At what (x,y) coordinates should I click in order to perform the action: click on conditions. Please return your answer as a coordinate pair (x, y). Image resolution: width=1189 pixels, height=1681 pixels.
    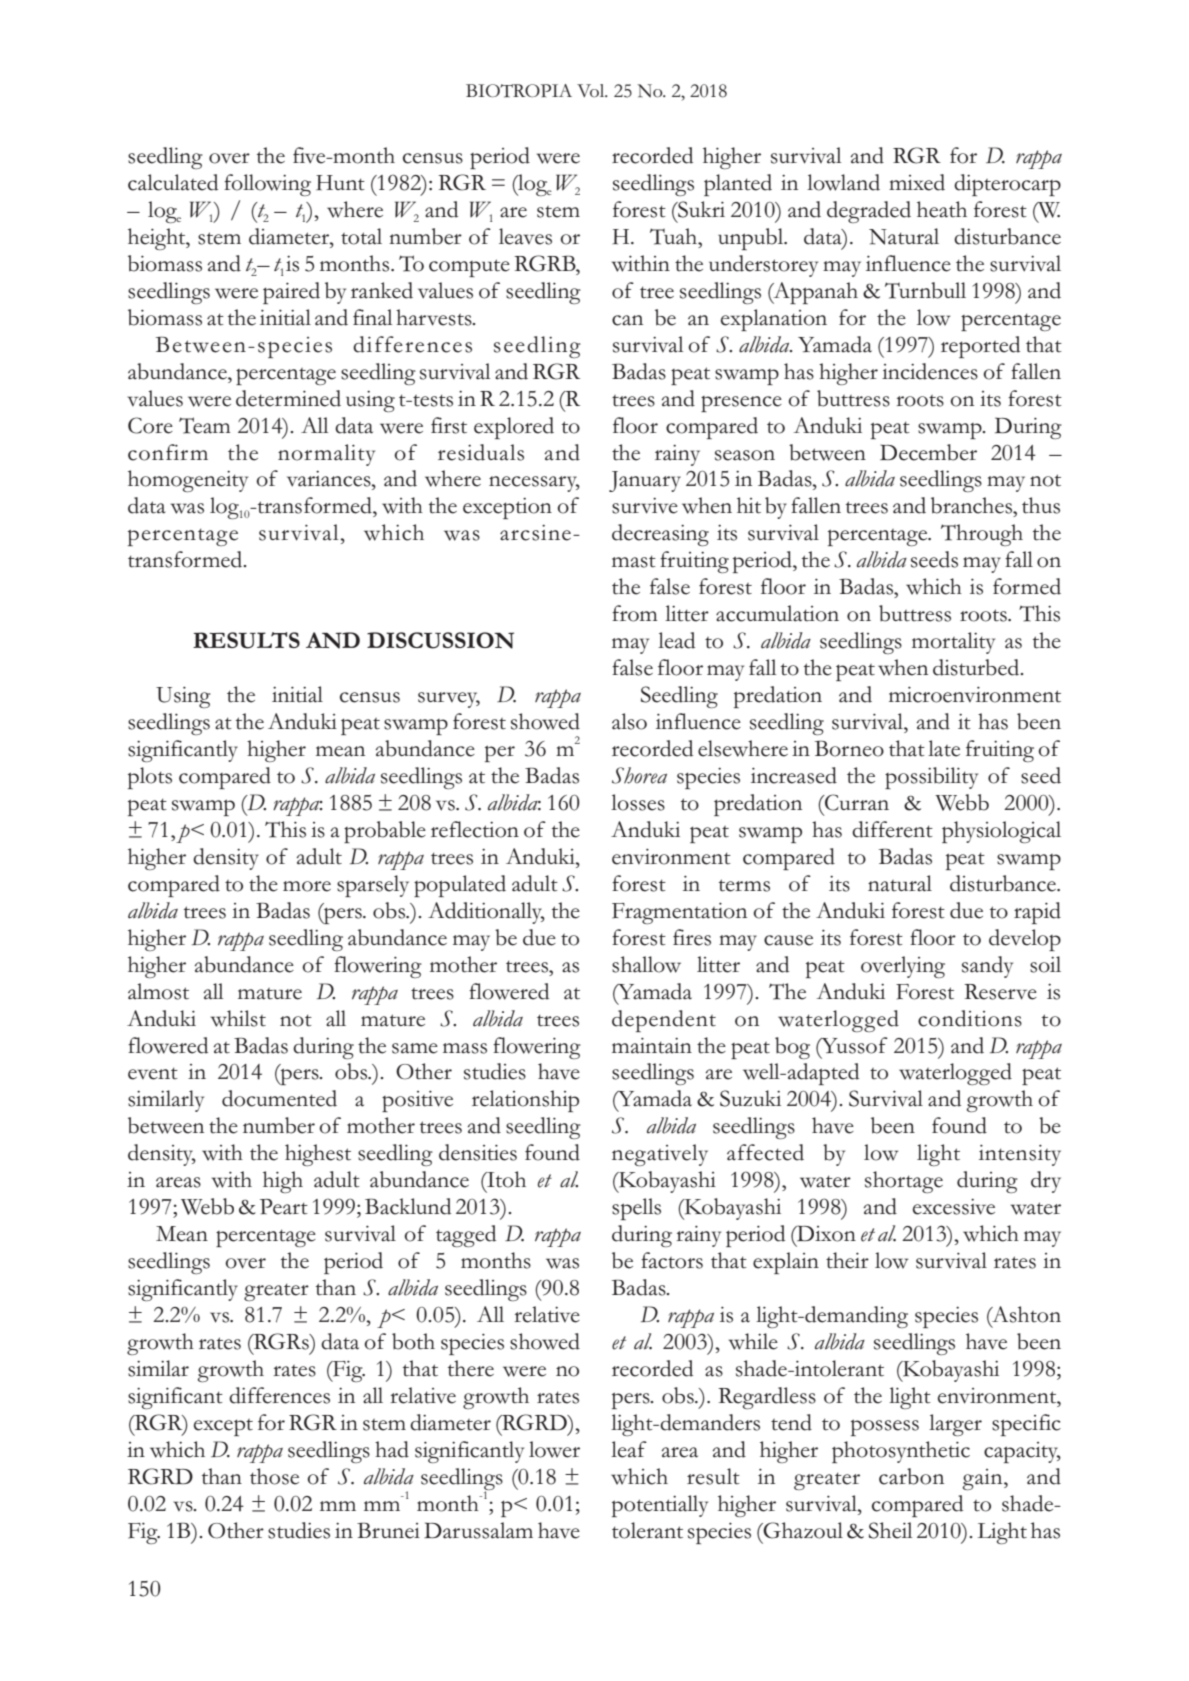
    Looking at the image, I should click on (970, 1018).
